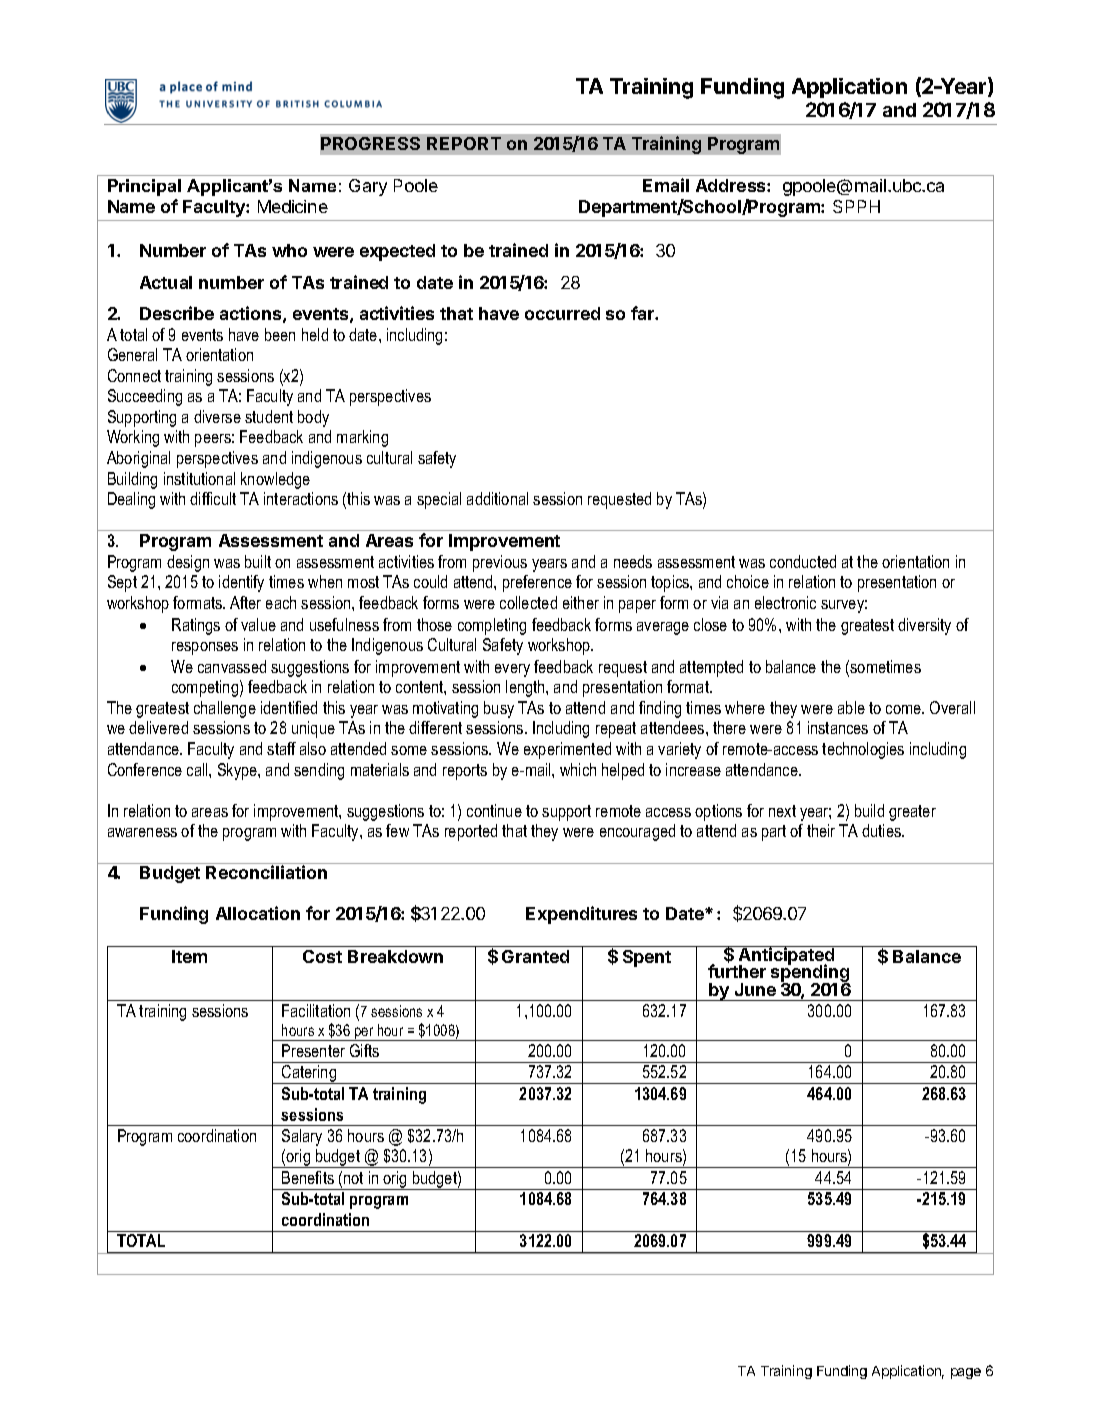  What do you see at coordinates (535, 956) in the screenshot?
I see `Granted` at bounding box center [535, 956].
